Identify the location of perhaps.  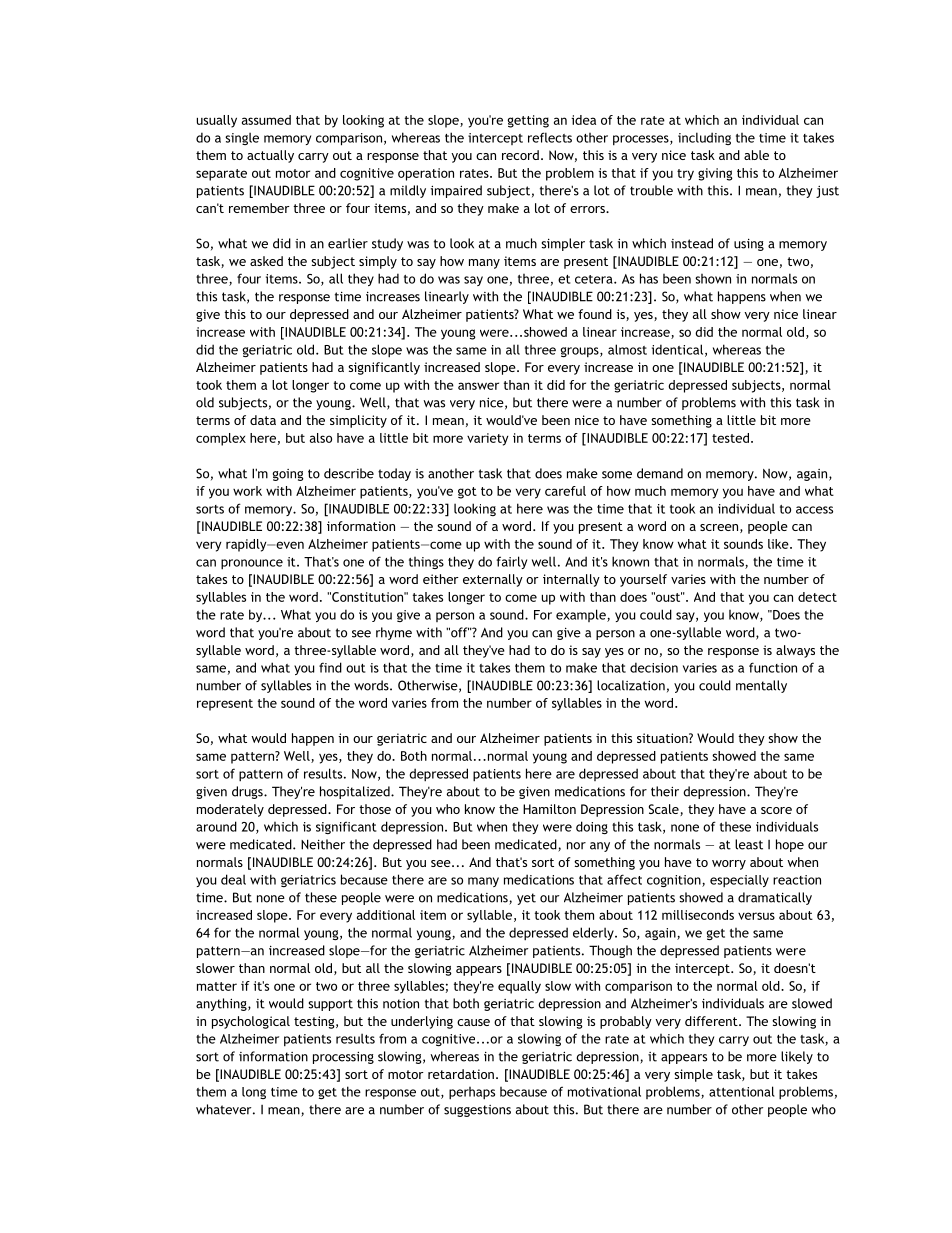
(472, 1093).
